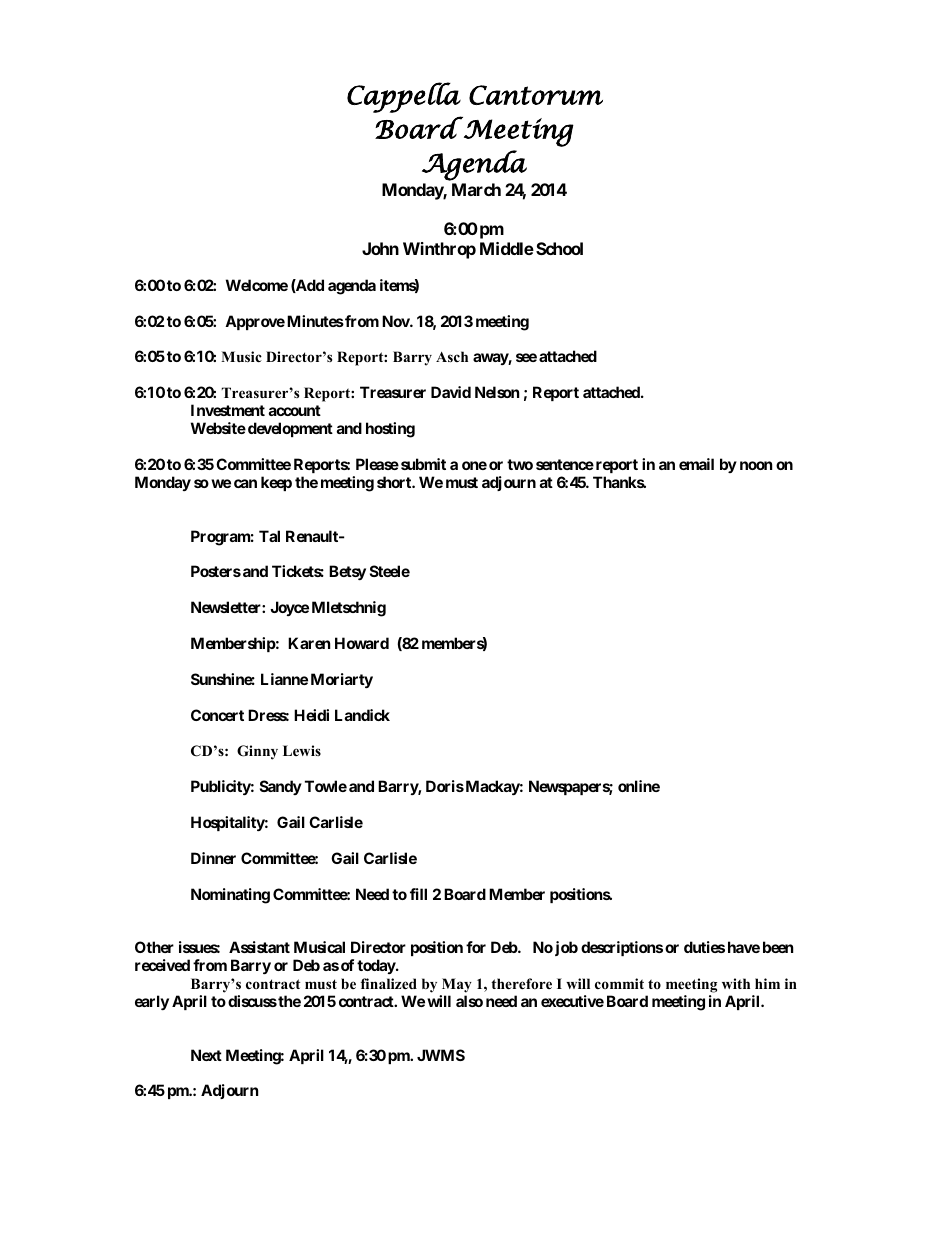  What do you see at coordinates (206, 1055) in the screenshot?
I see `Next` at bounding box center [206, 1055].
